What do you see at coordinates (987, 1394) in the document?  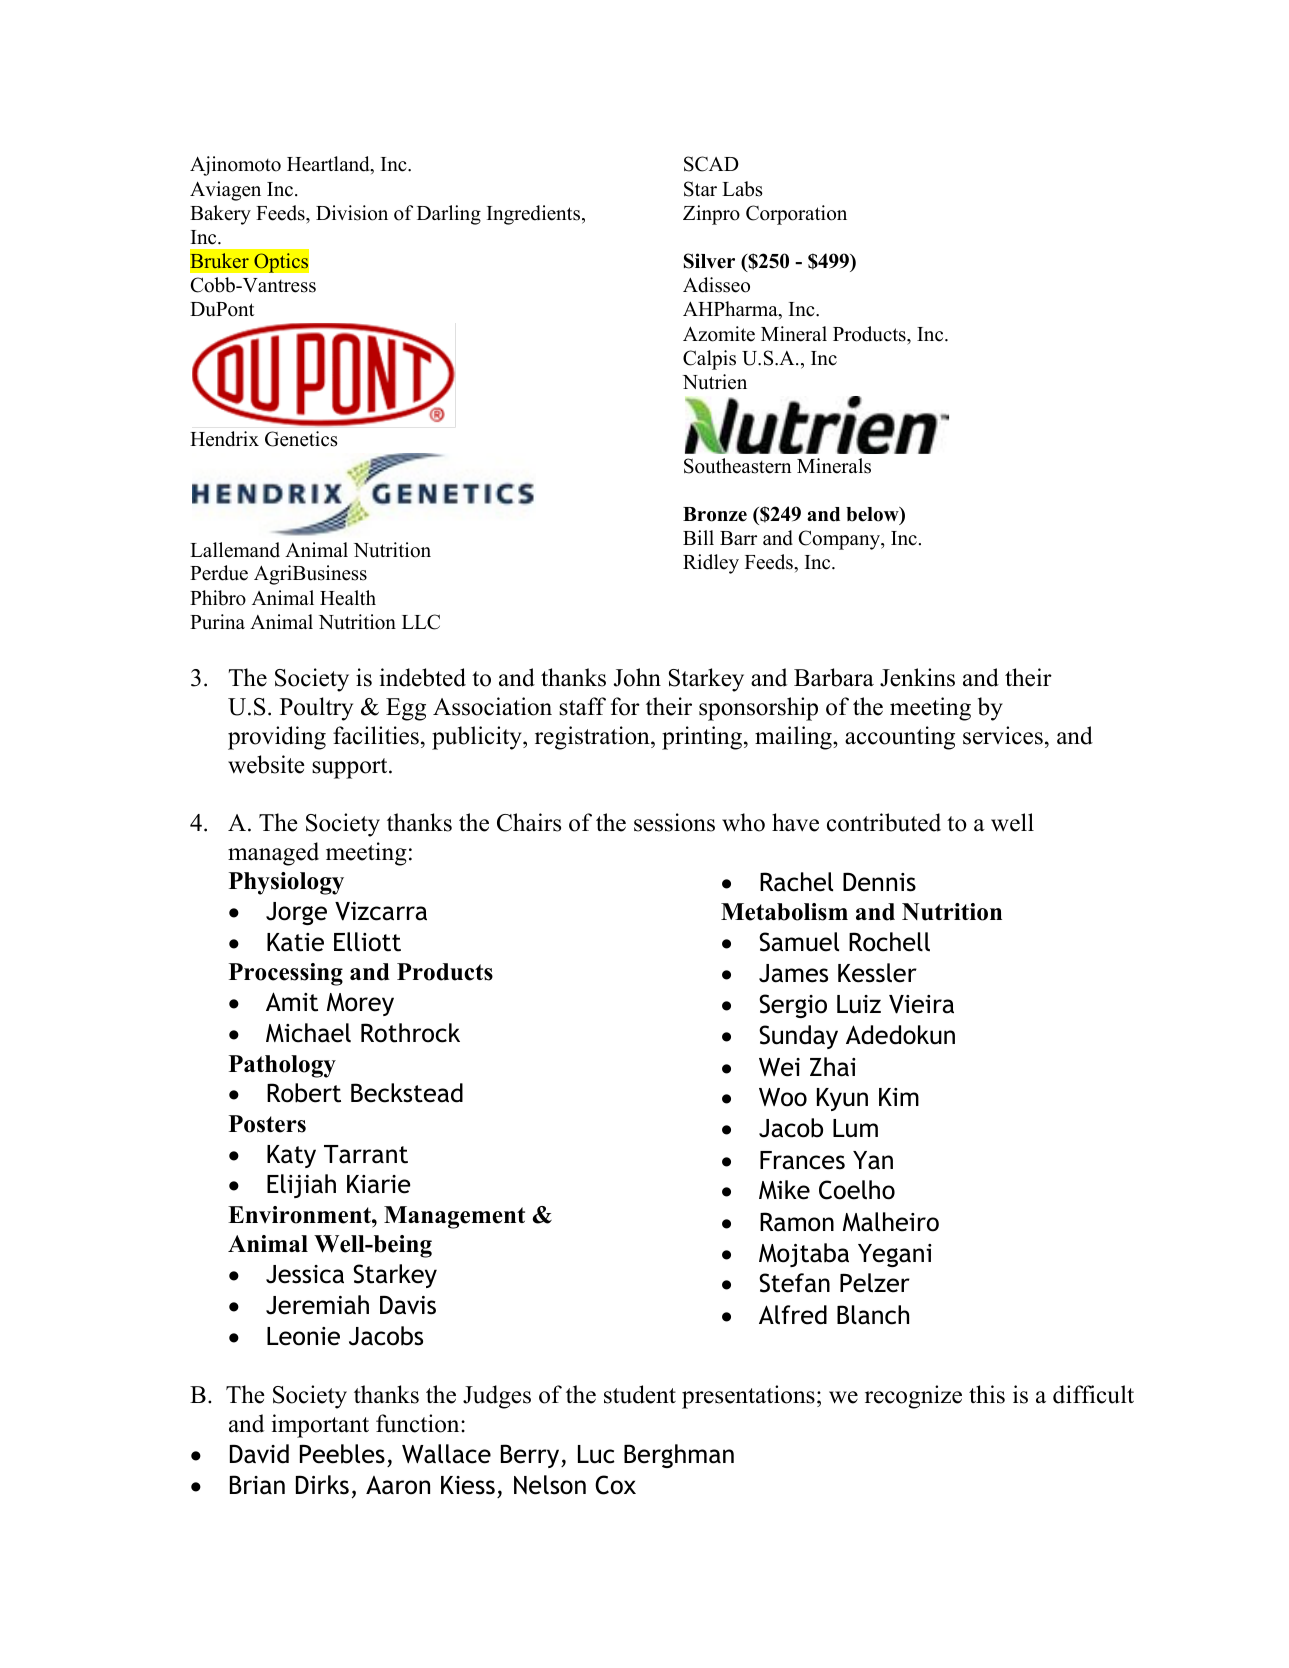 I see `this` at bounding box center [987, 1394].
